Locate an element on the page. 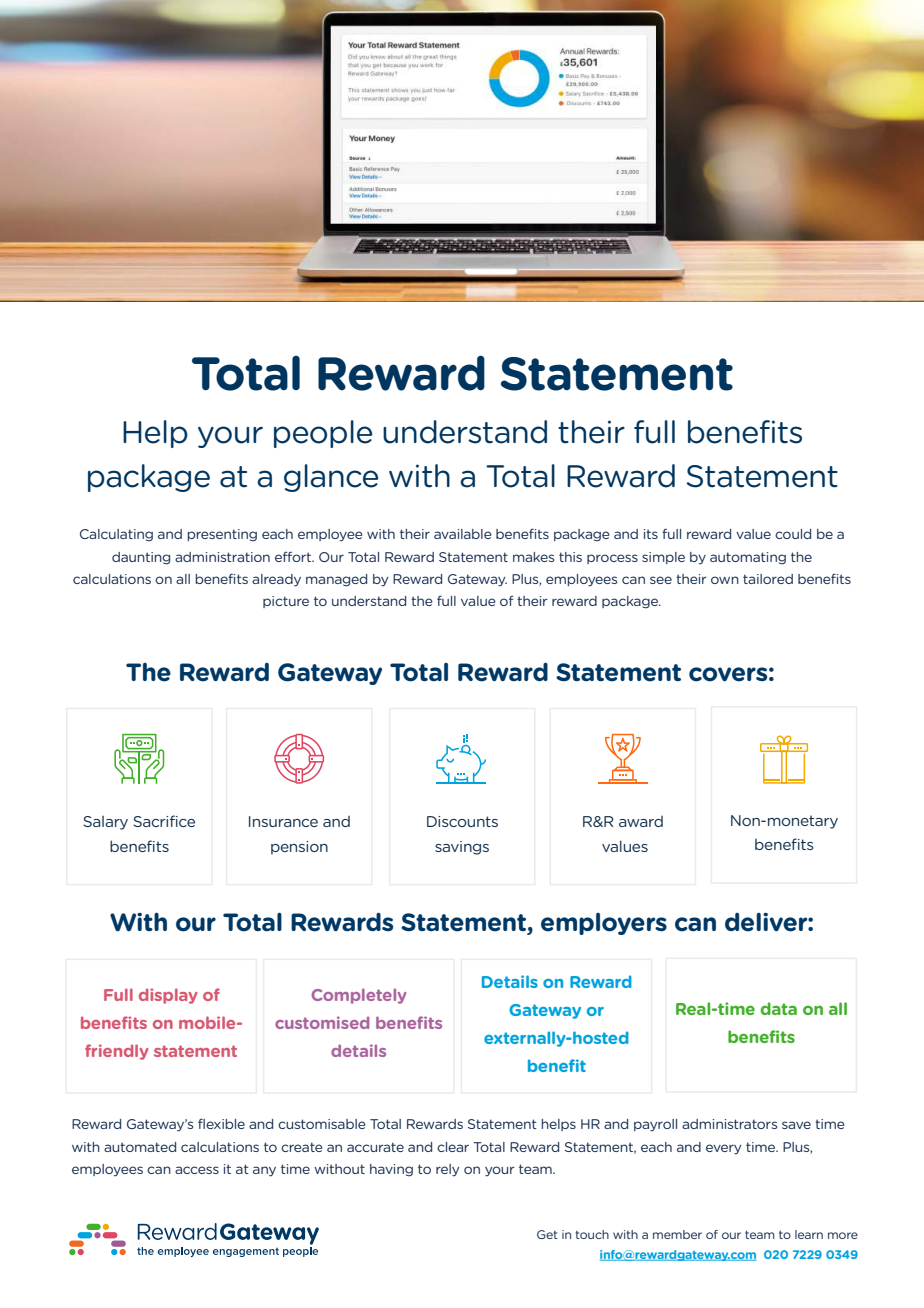 The image size is (924, 1308). award is located at coordinates (641, 821).
